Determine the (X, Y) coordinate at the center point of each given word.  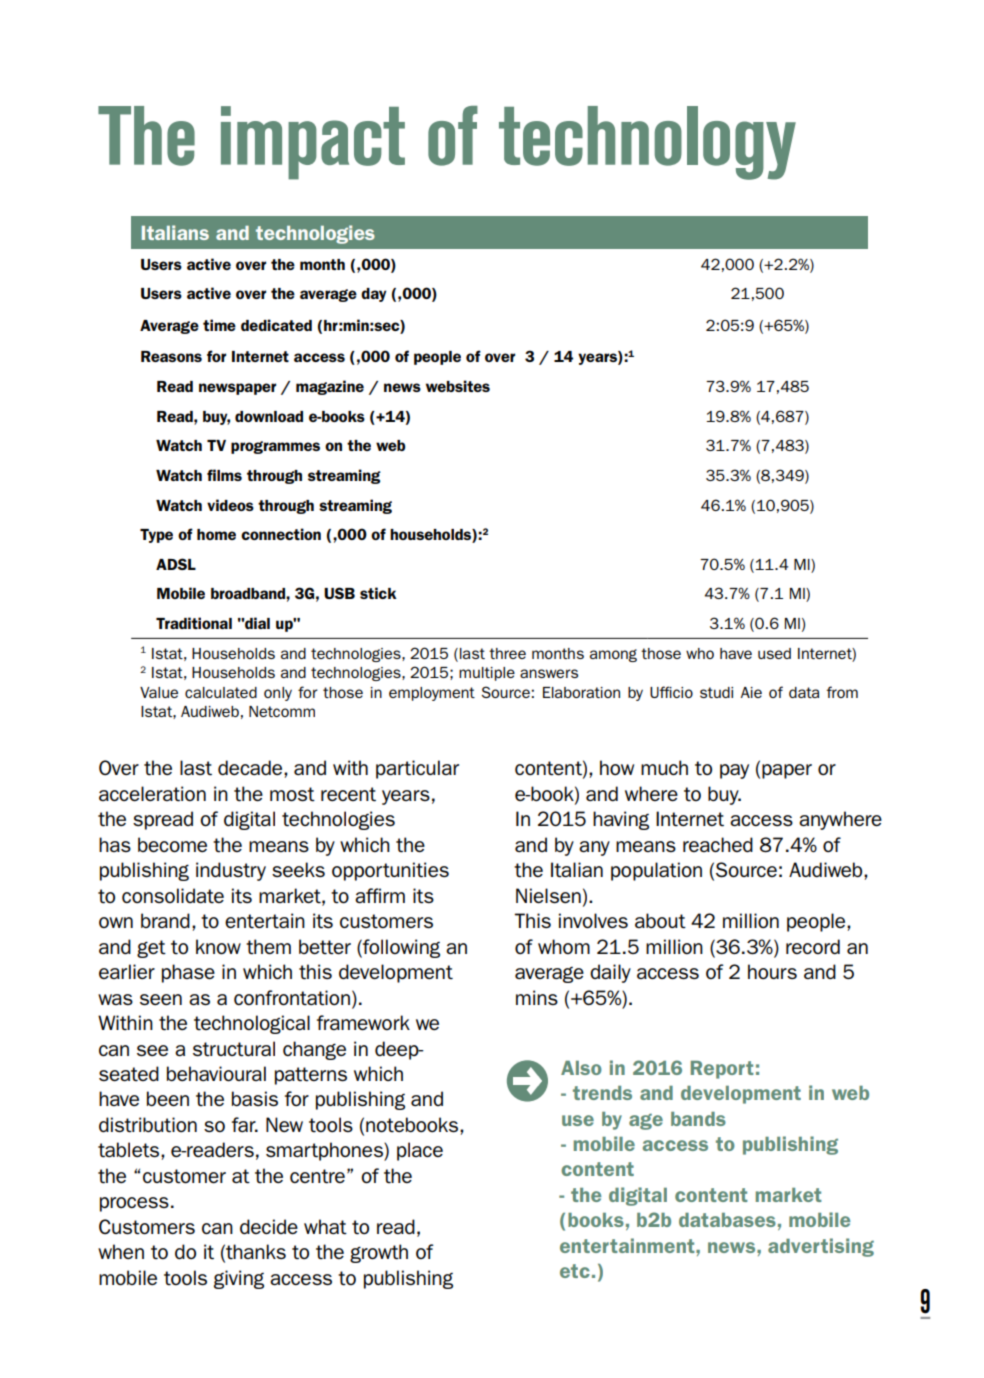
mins (537, 997)
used (774, 653)
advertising (821, 1247)
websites (458, 386)
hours (772, 971)
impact (313, 143)
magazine (330, 387)
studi (716, 692)
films (224, 475)
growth (379, 1253)
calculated (221, 692)
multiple (487, 674)
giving (239, 1279)
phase (188, 973)
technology (647, 143)
